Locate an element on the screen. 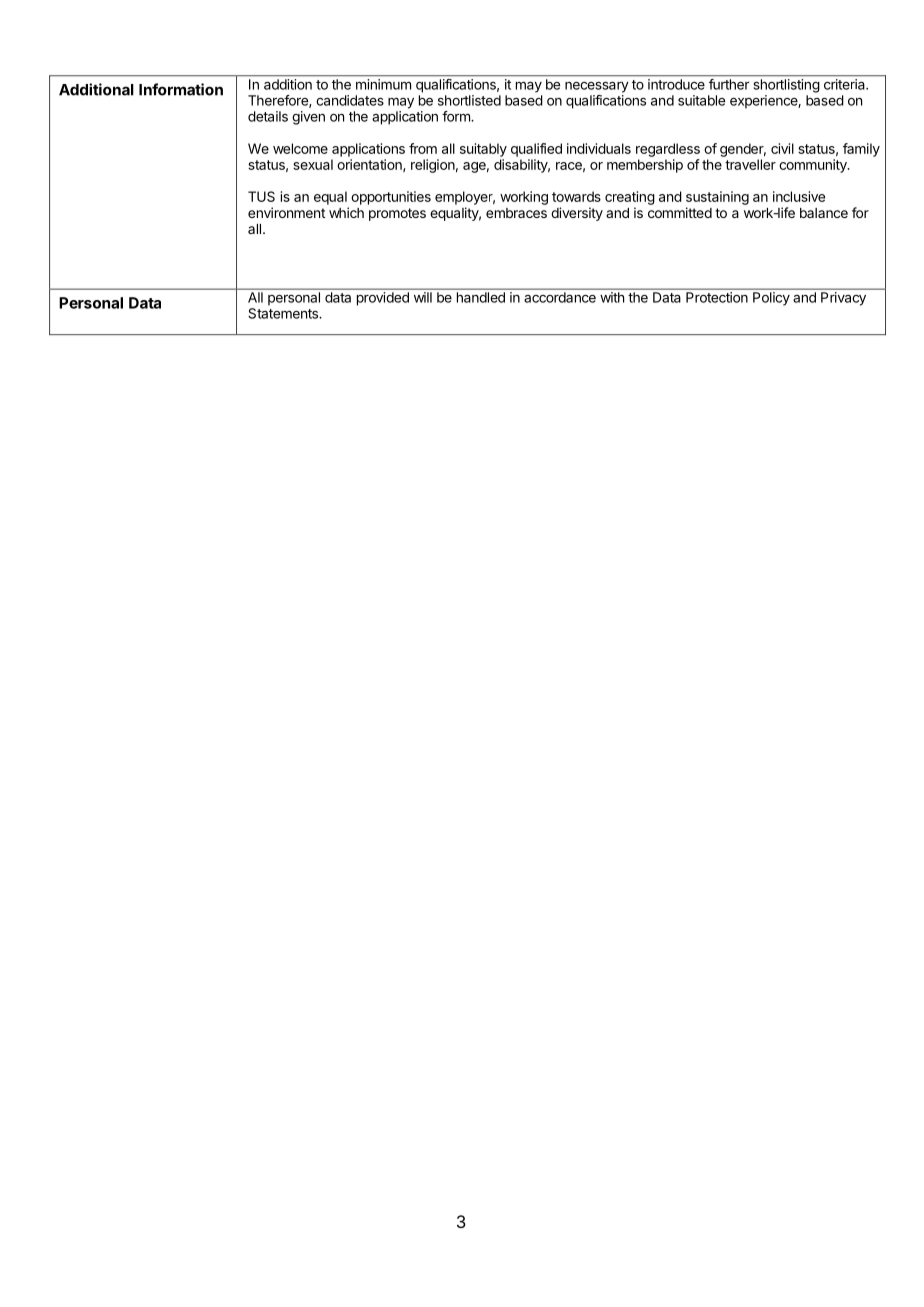 This screenshot has height=1307, width=924. accordance is located at coordinates (560, 297).
